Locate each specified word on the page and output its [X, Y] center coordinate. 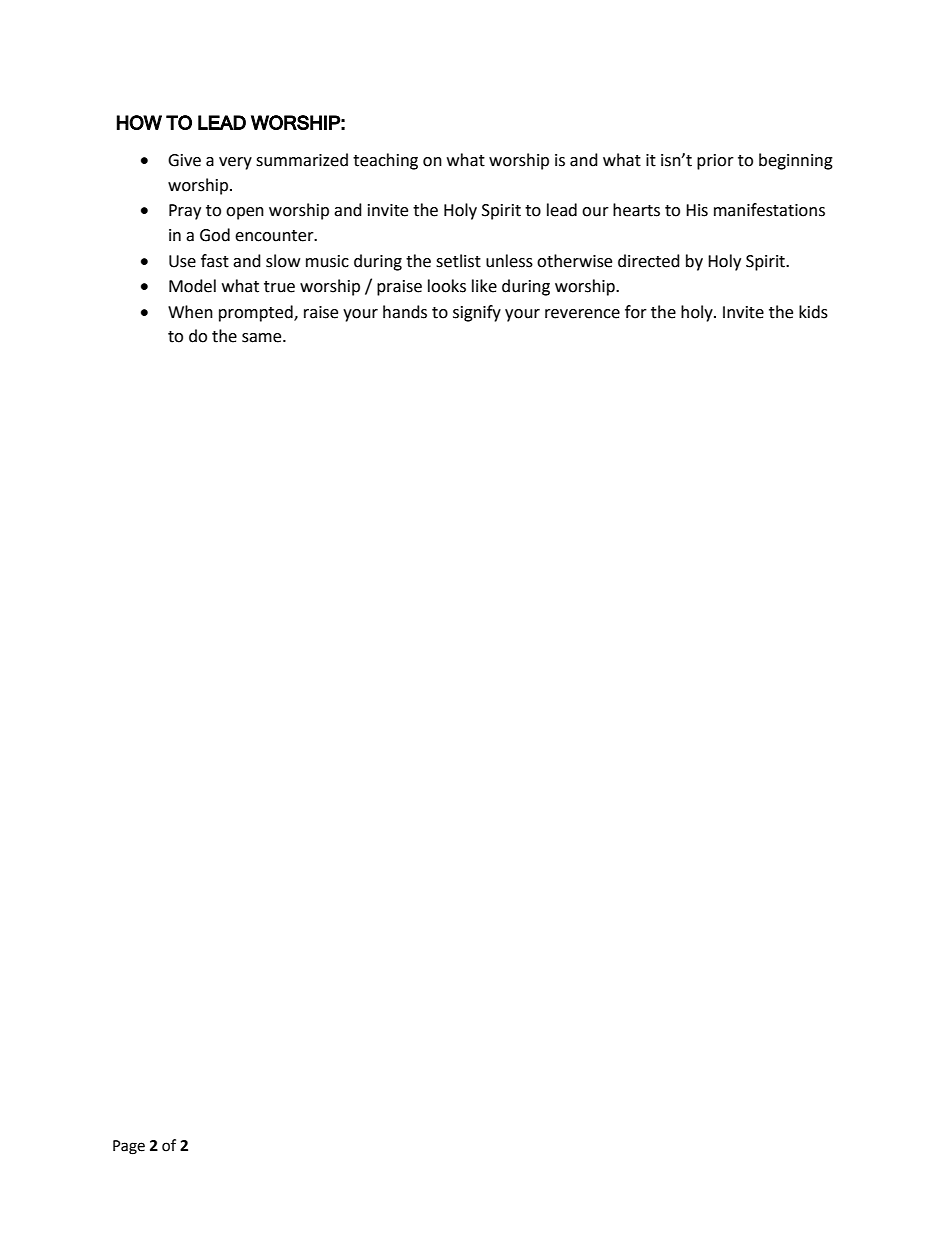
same [263, 338]
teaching [385, 161]
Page [129, 1147]
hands [405, 312]
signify [477, 313]
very [235, 163]
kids [813, 312]
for [636, 312]
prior [715, 162]
